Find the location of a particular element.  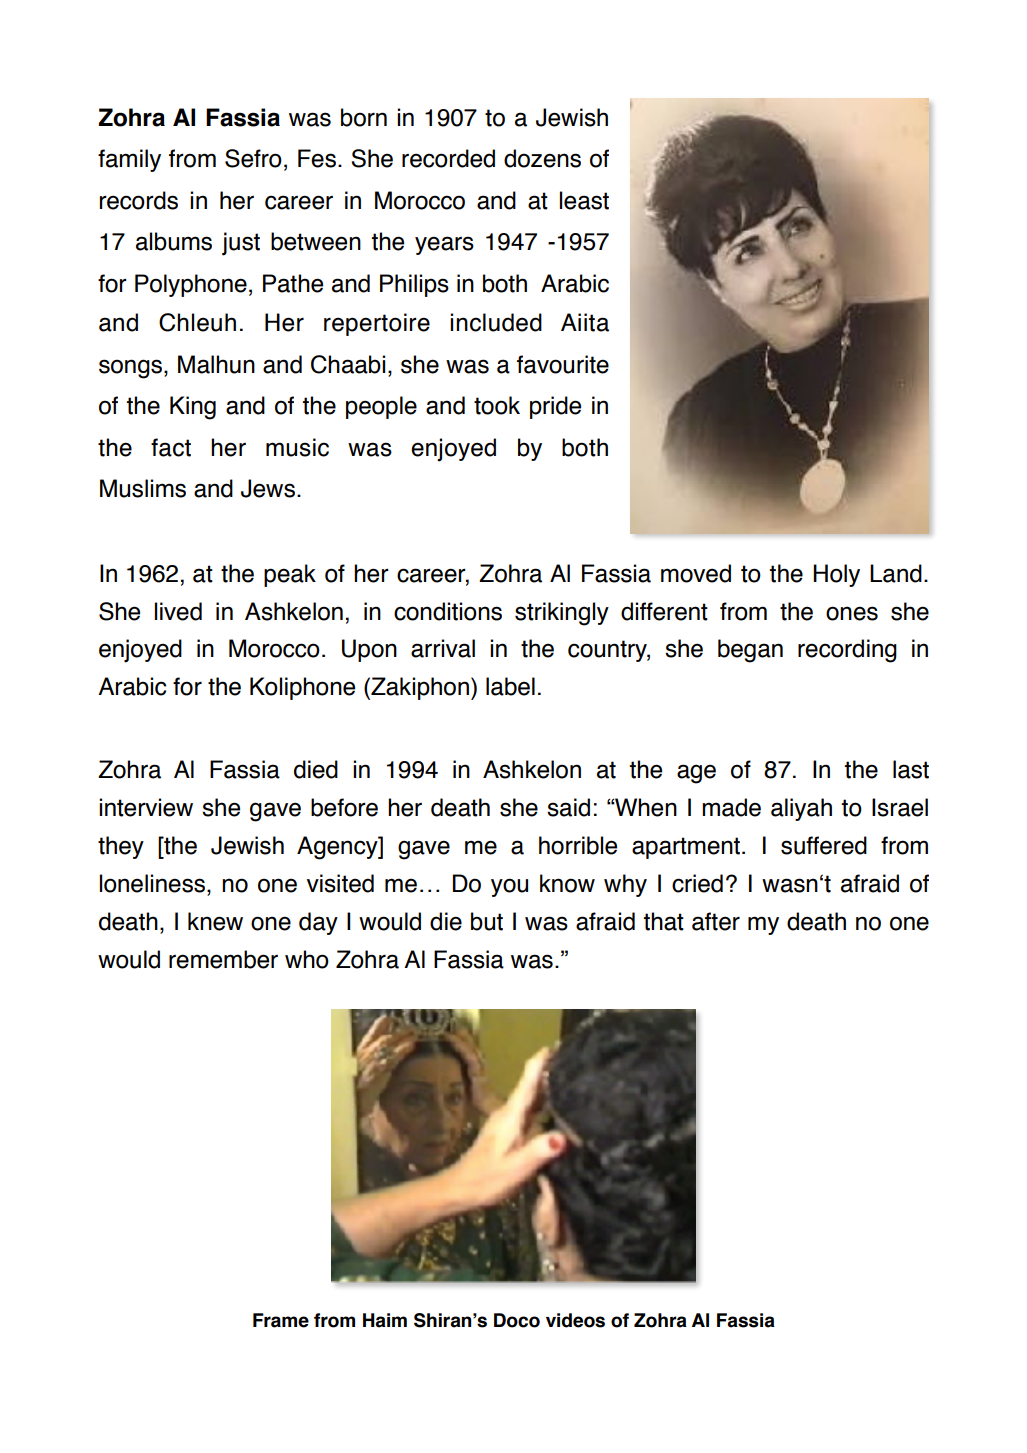

Frame is located at coordinates (281, 1320).
